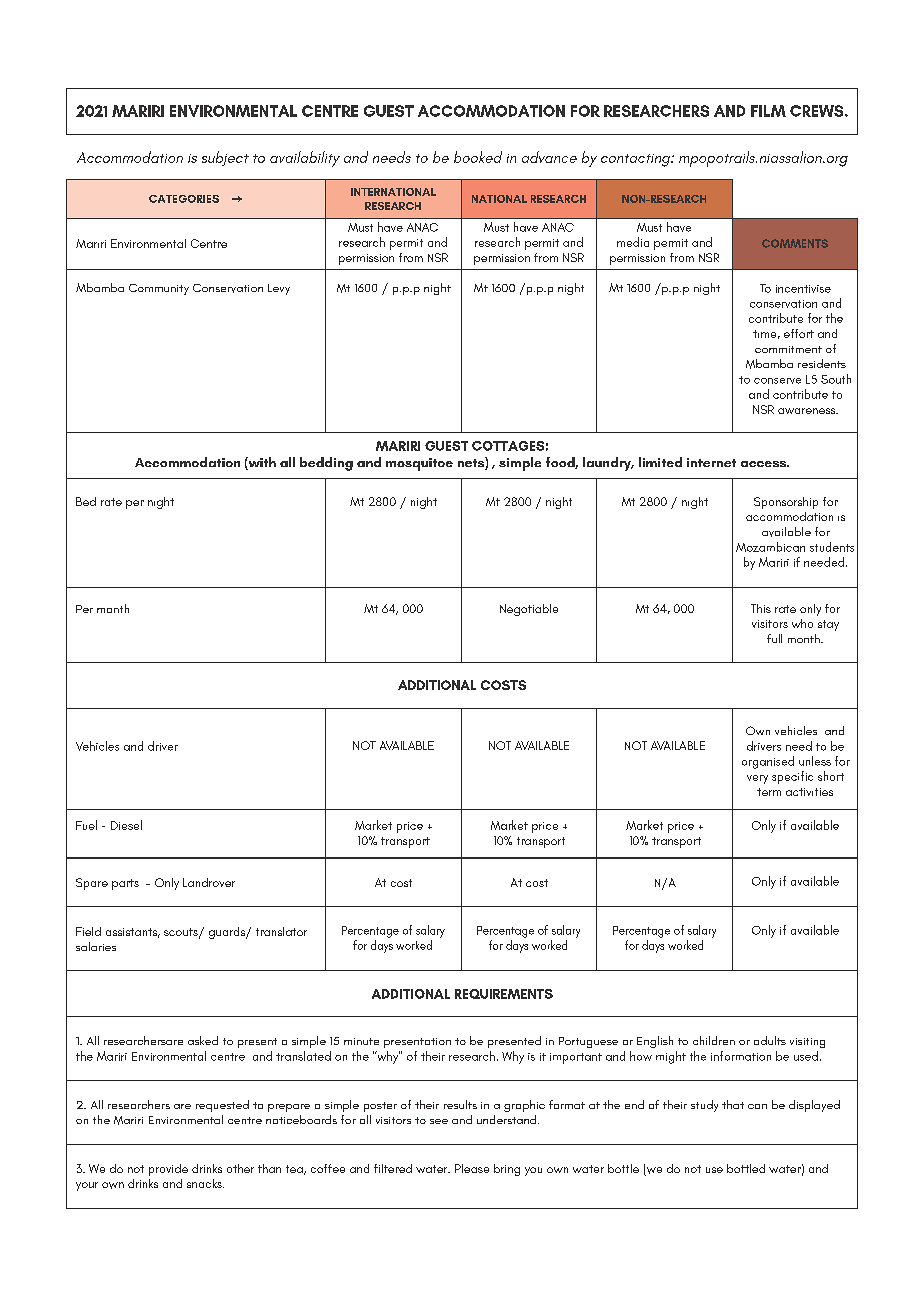 Image resolution: width=924 pixels, height=1308 pixels. I want to click on adults, so click(770, 1040).
